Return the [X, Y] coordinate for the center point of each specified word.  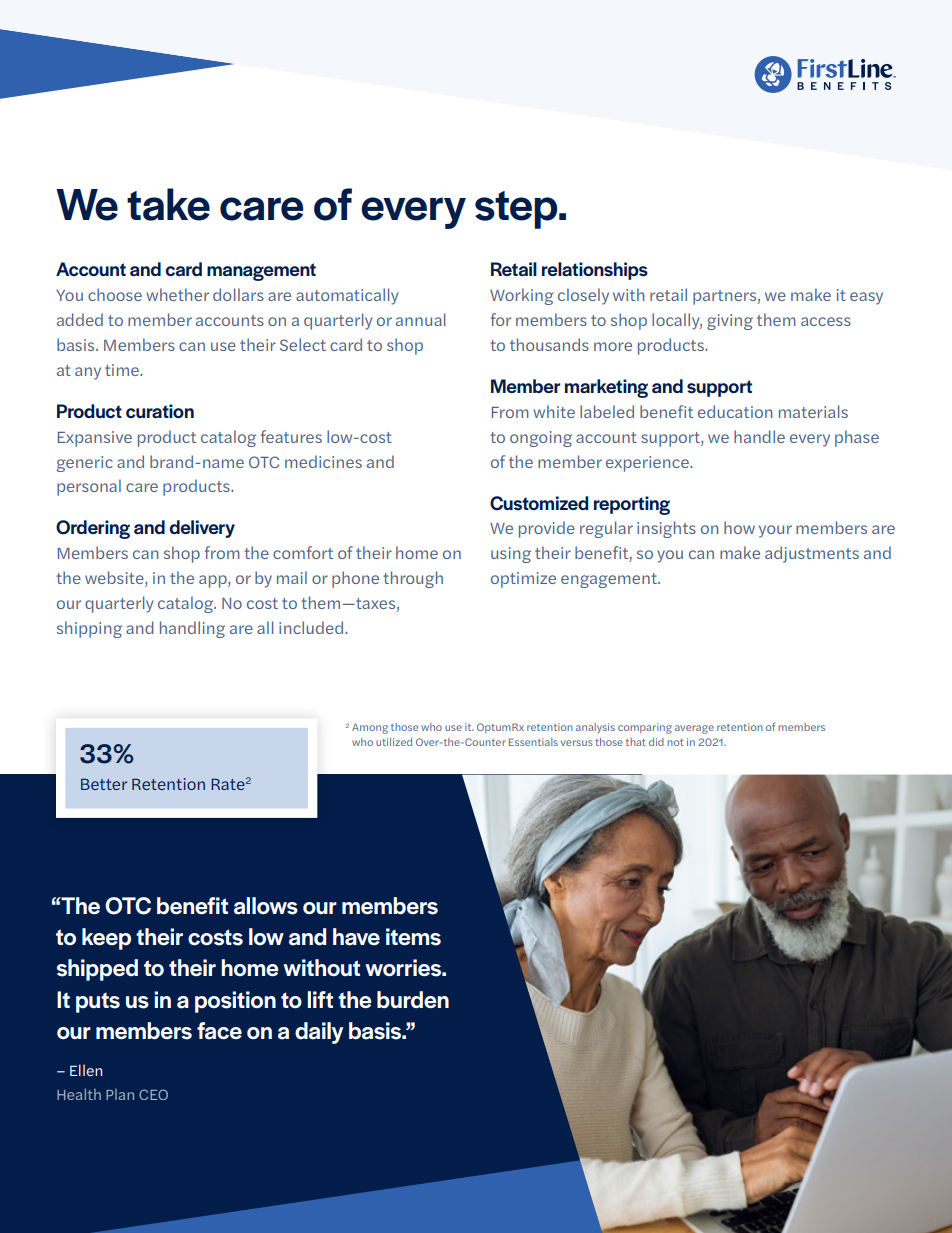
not [675, 742]
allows [266, 906]
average [694, 729]
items [413, 937]
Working [522, 296]
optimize [523, 580]
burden [413, 1000]
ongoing [541, 439]
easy [866, 298]
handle [759, 436]
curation [160, 411]
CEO [153, 1094]
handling [192, 629]
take [168, 204]
